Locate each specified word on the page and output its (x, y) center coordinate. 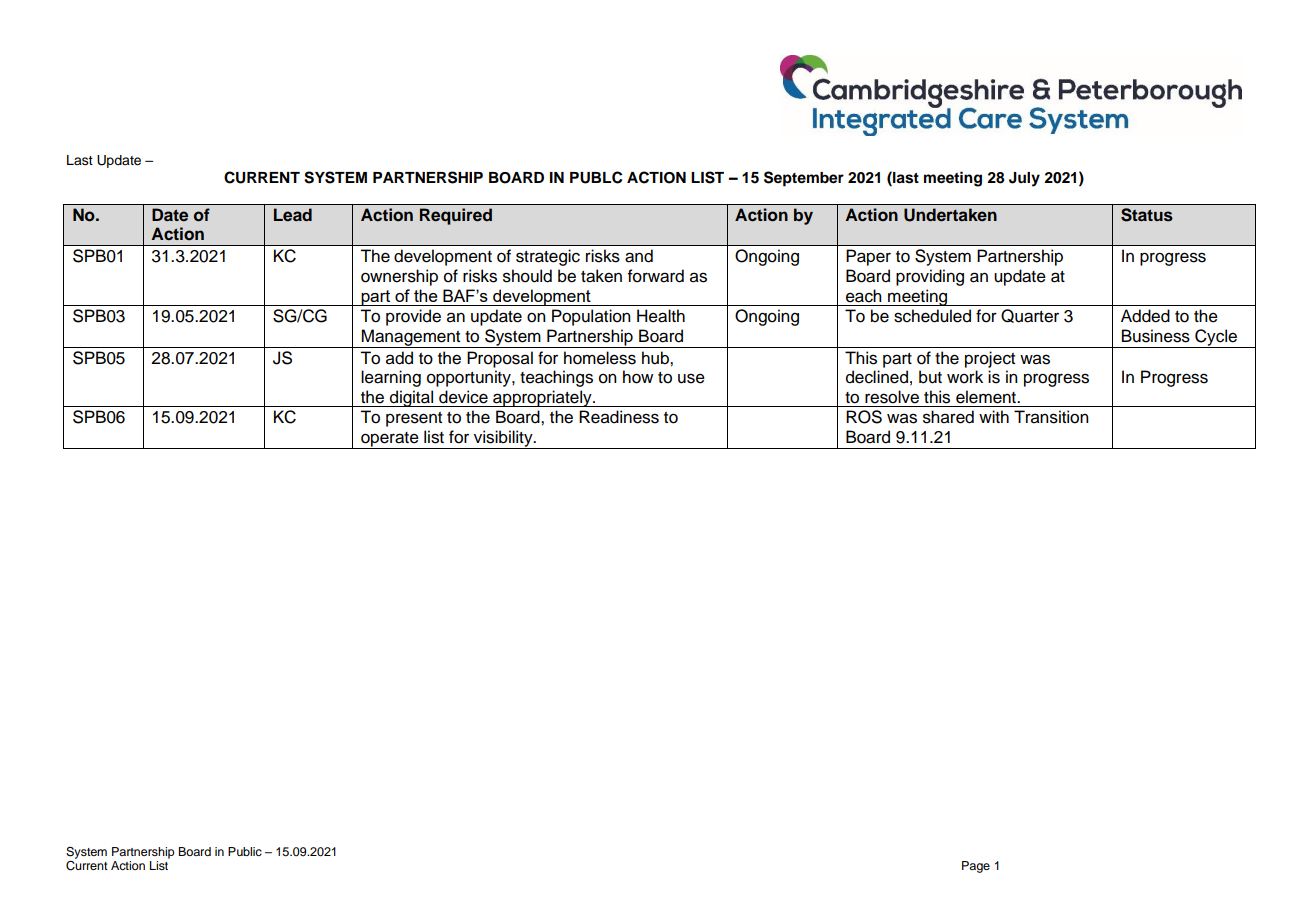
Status (1147, 215)
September (804, 179)
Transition (1051, 417)
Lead (293, 215)
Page (976, 867)
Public (245, 851)
